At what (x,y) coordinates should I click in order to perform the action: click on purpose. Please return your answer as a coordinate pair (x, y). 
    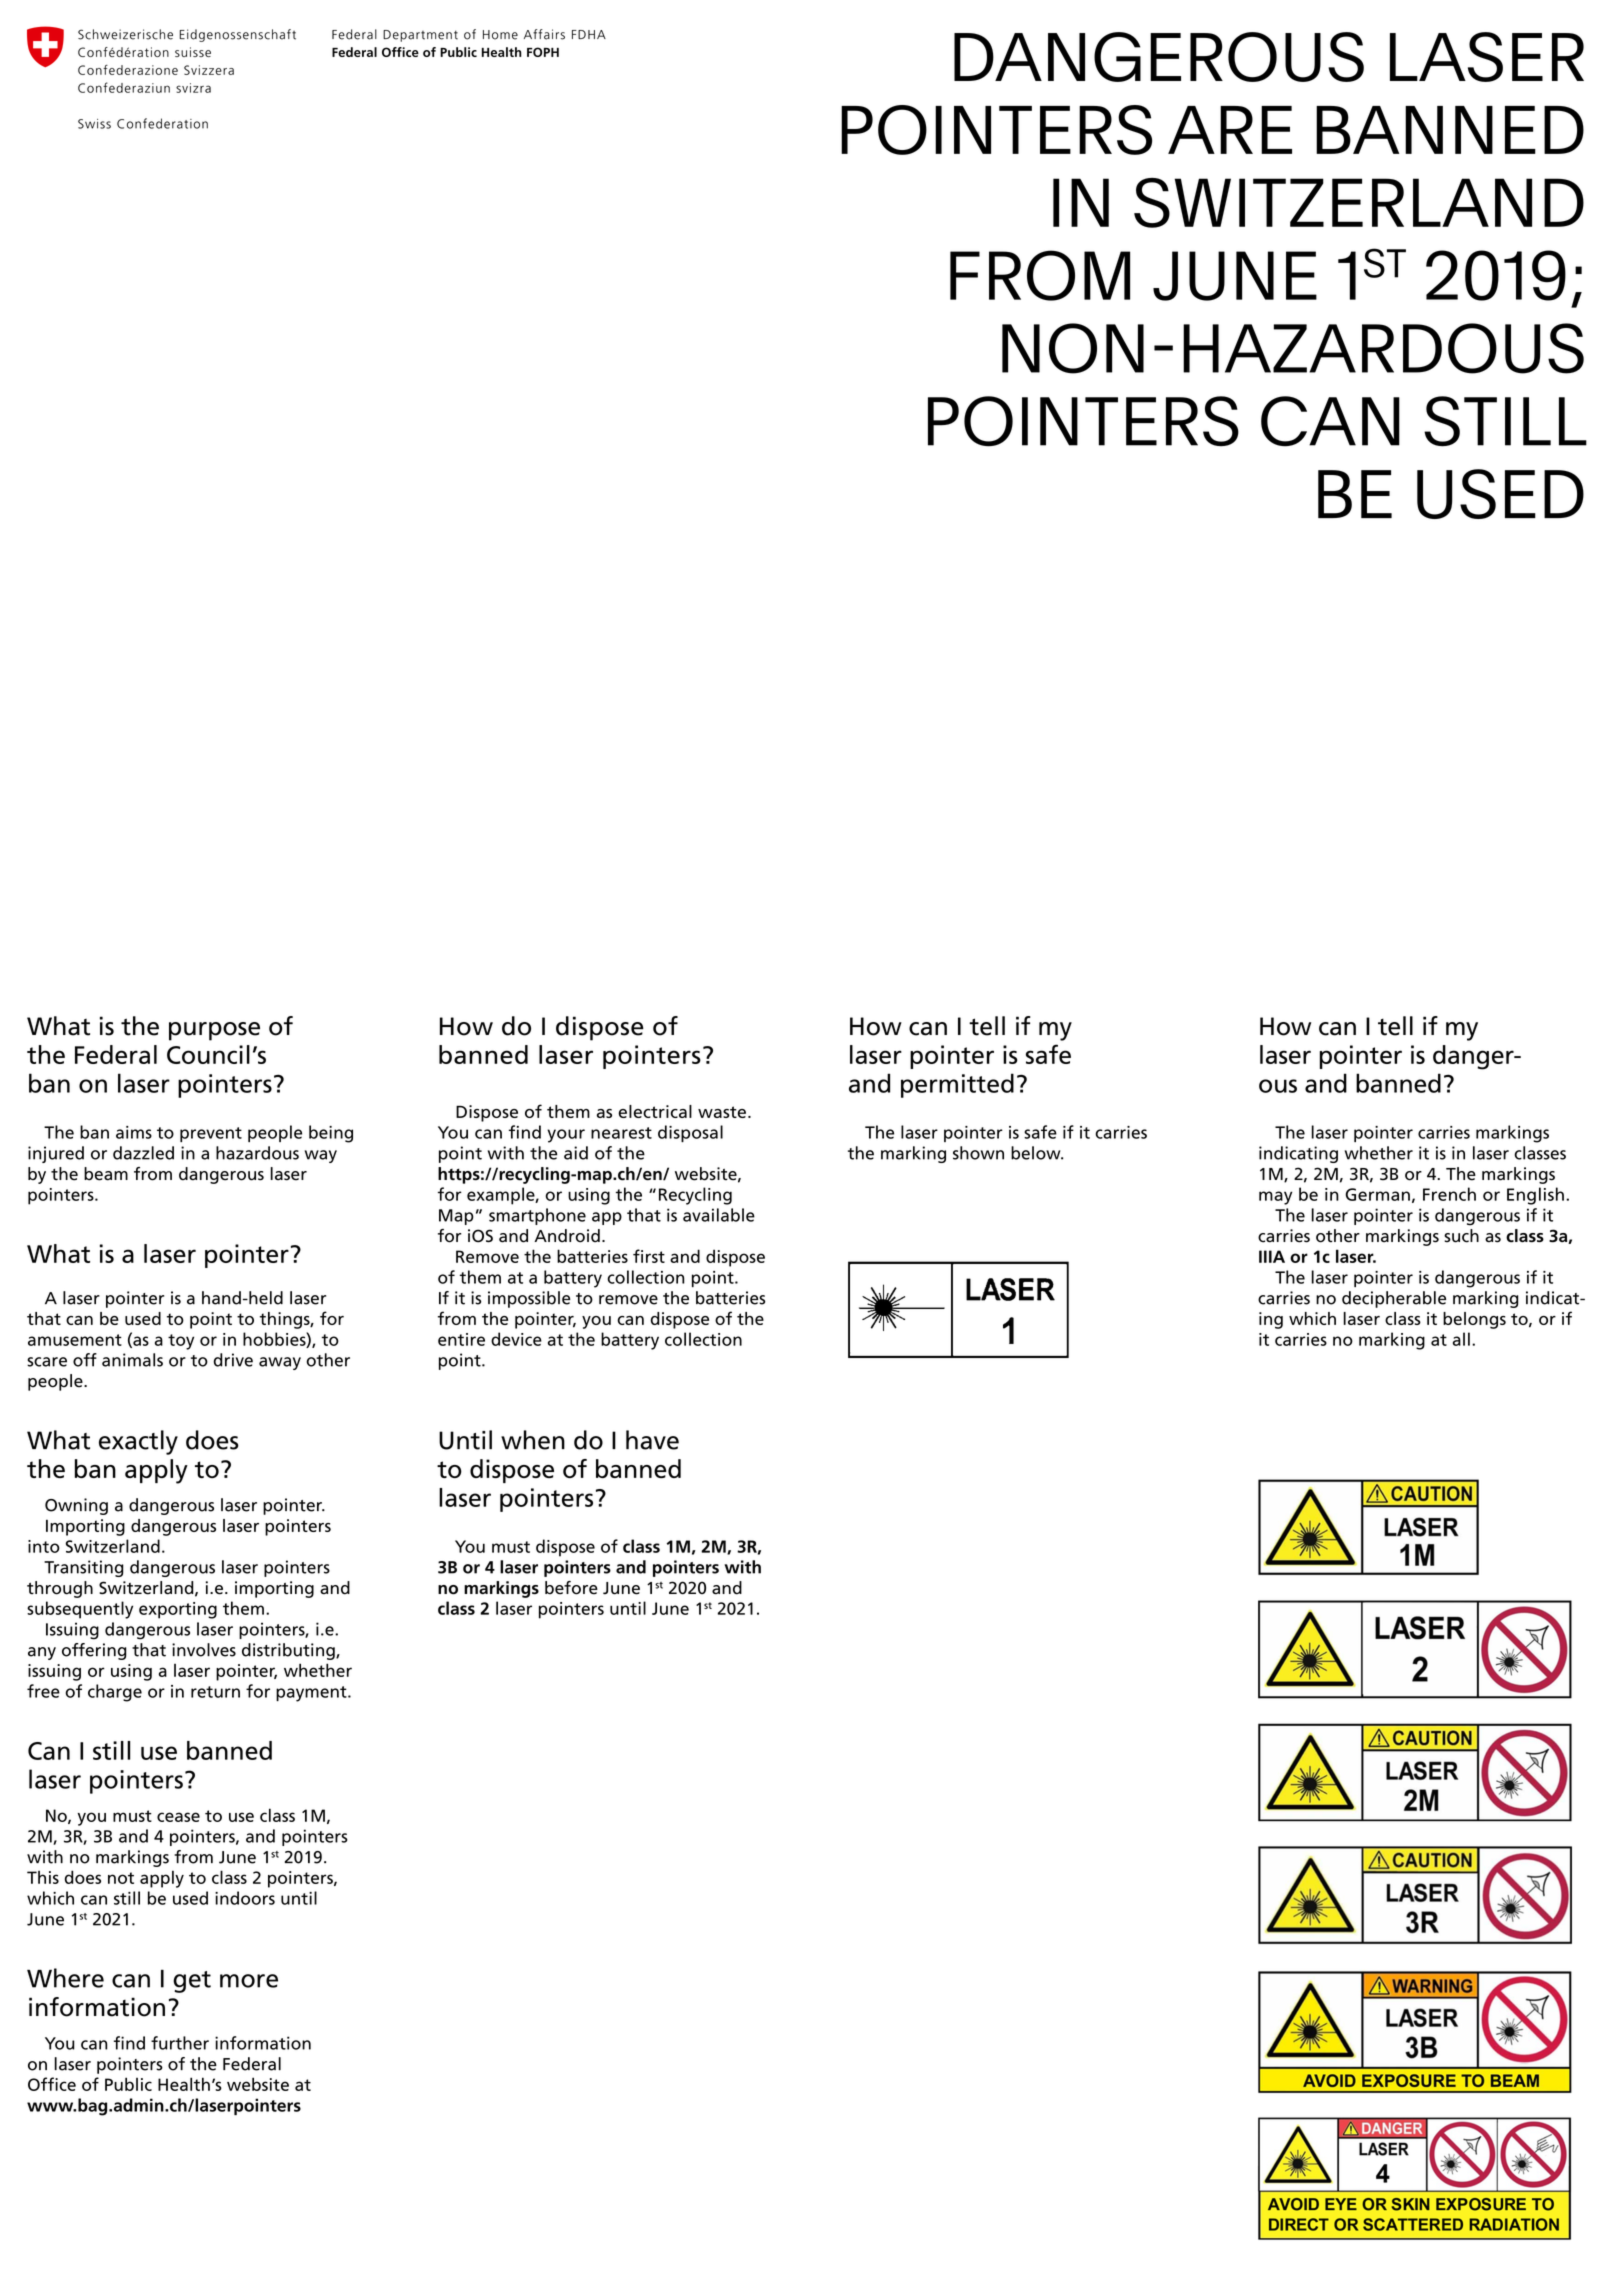
    Looking at the image, I should click on (214, 1031).
